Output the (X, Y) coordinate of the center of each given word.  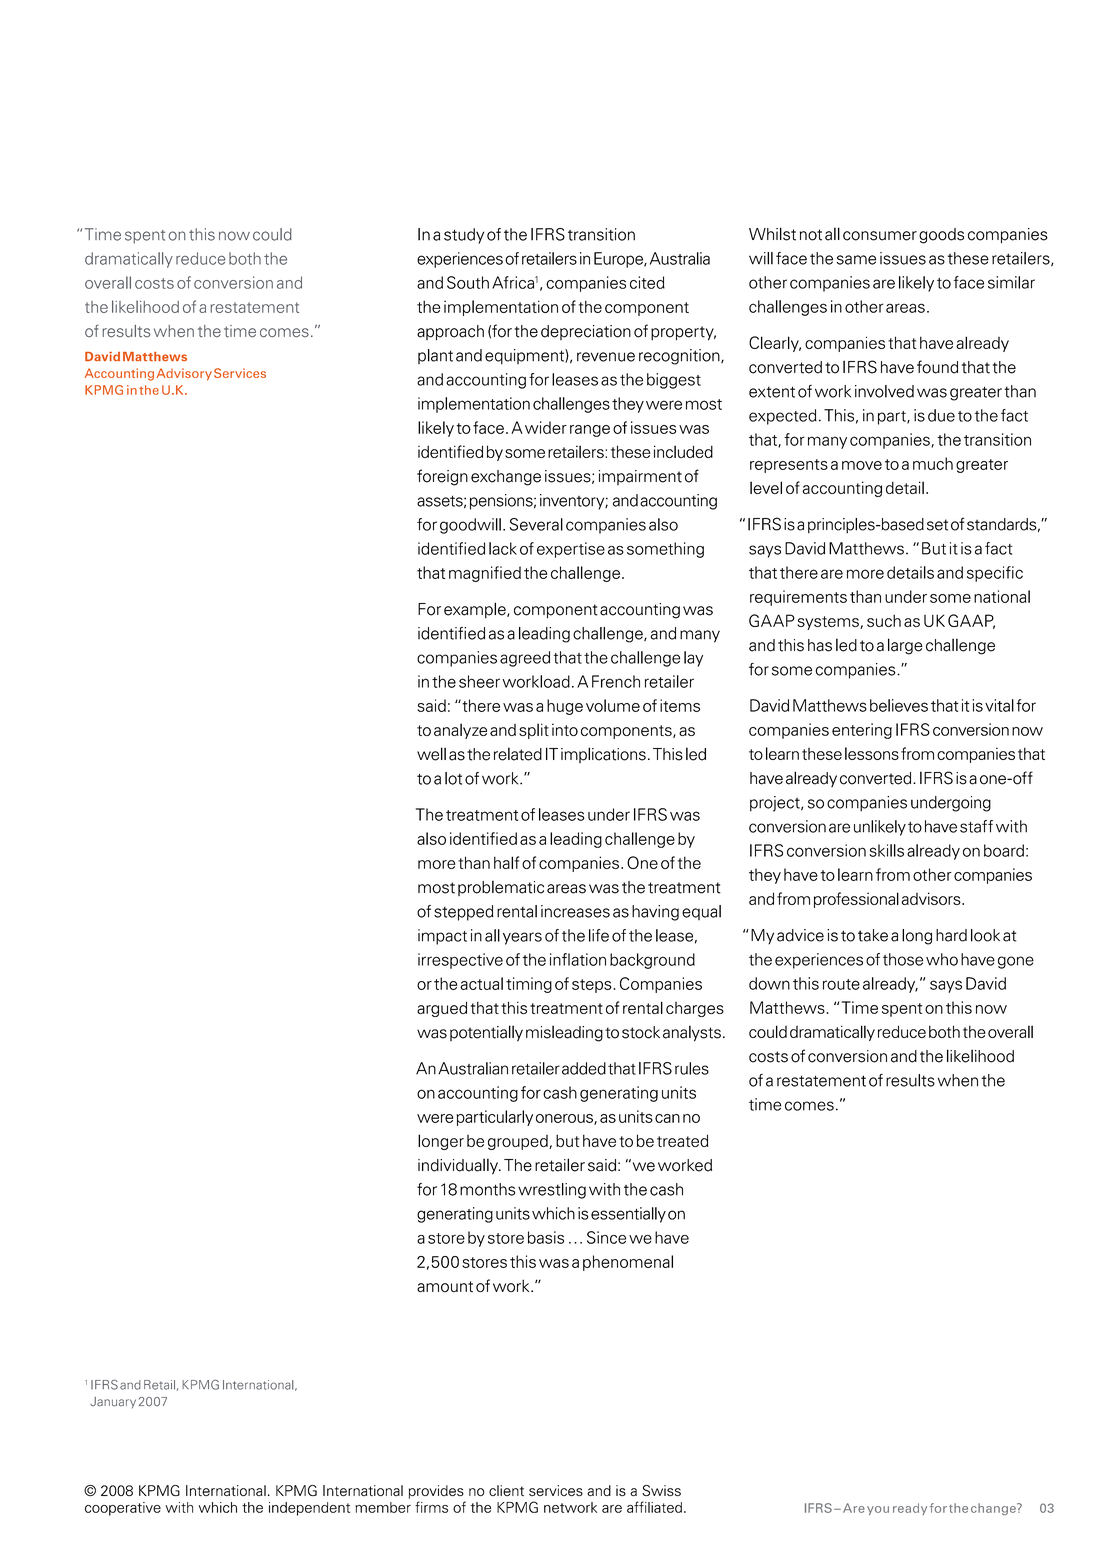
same (856, 260)
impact (442, 937)
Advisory (184, 374)
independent (309, 1509)
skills (886, 850)
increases (575, 911)
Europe (619, 260)
